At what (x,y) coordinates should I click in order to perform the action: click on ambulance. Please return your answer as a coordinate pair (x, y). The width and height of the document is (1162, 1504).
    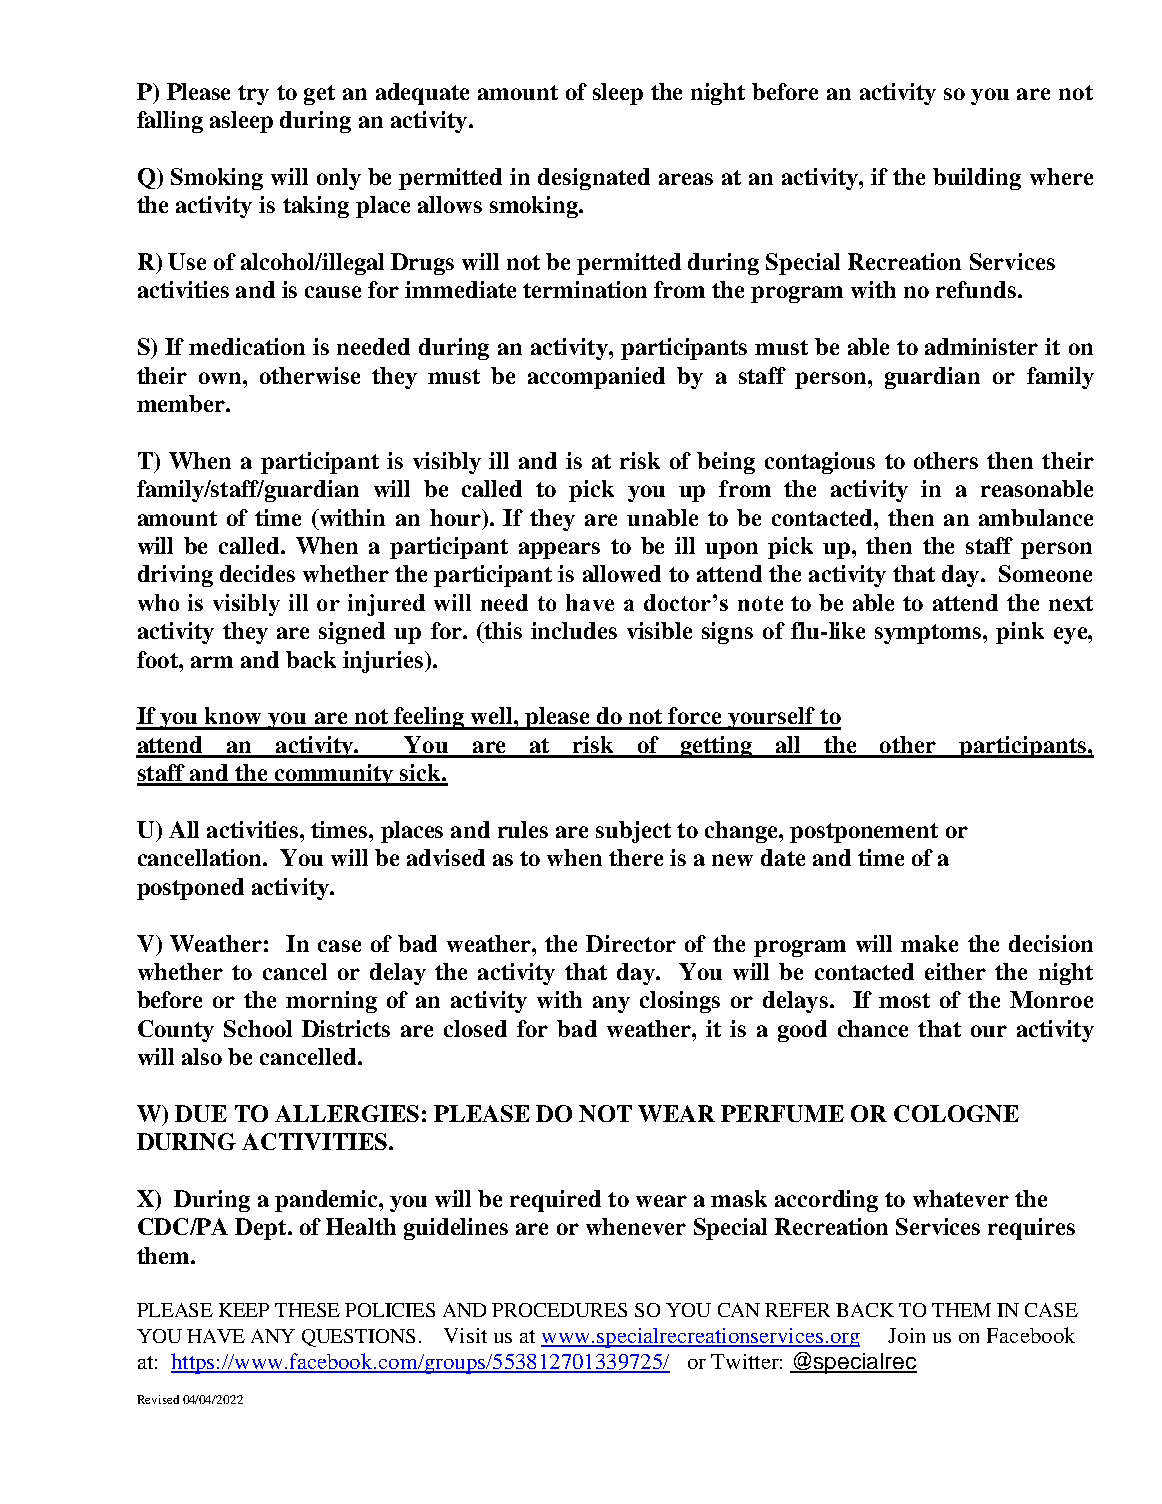
    Looking at the image, I should click on (1036, 517).
